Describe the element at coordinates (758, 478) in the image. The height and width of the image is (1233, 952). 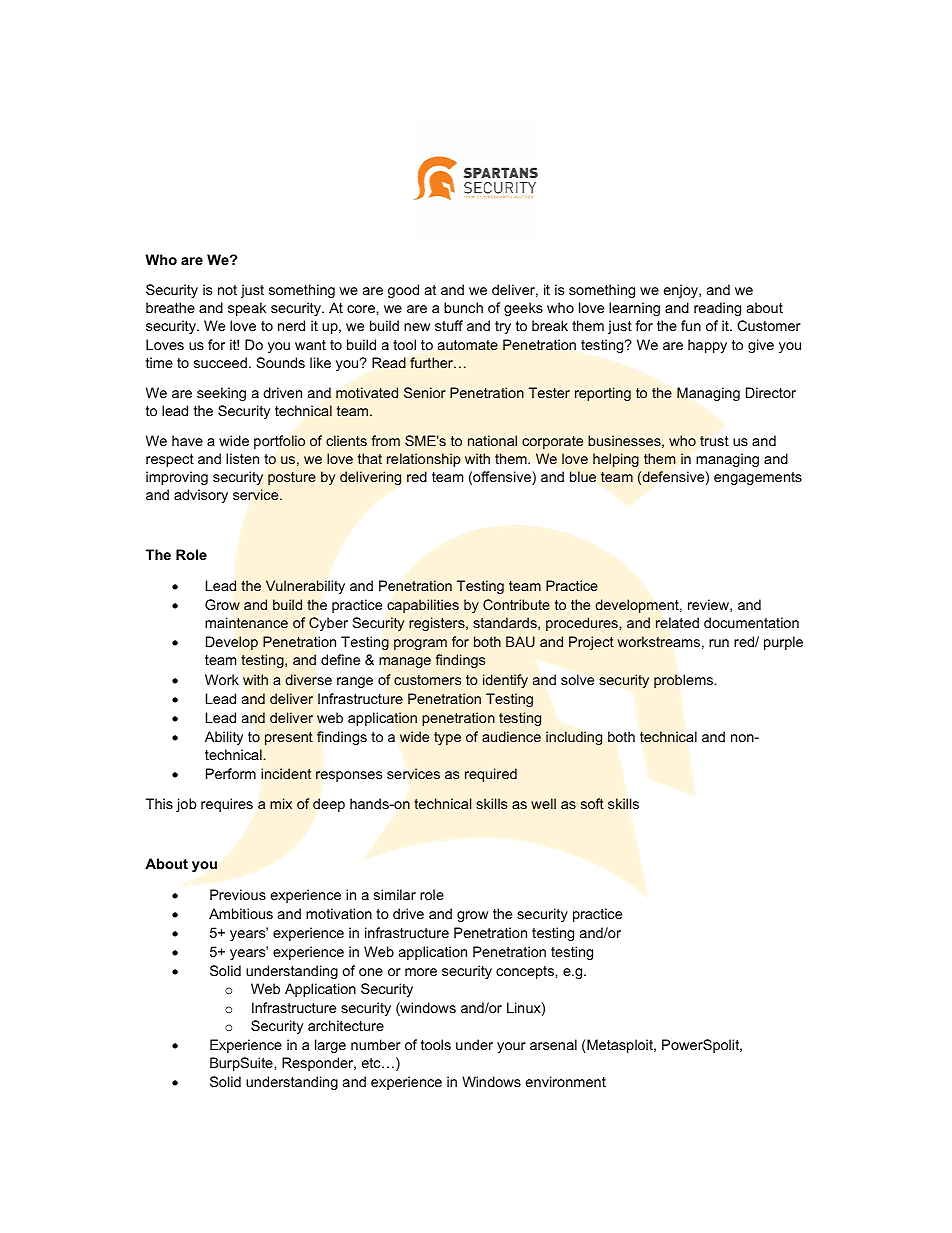
I see `engagements` at that location.
